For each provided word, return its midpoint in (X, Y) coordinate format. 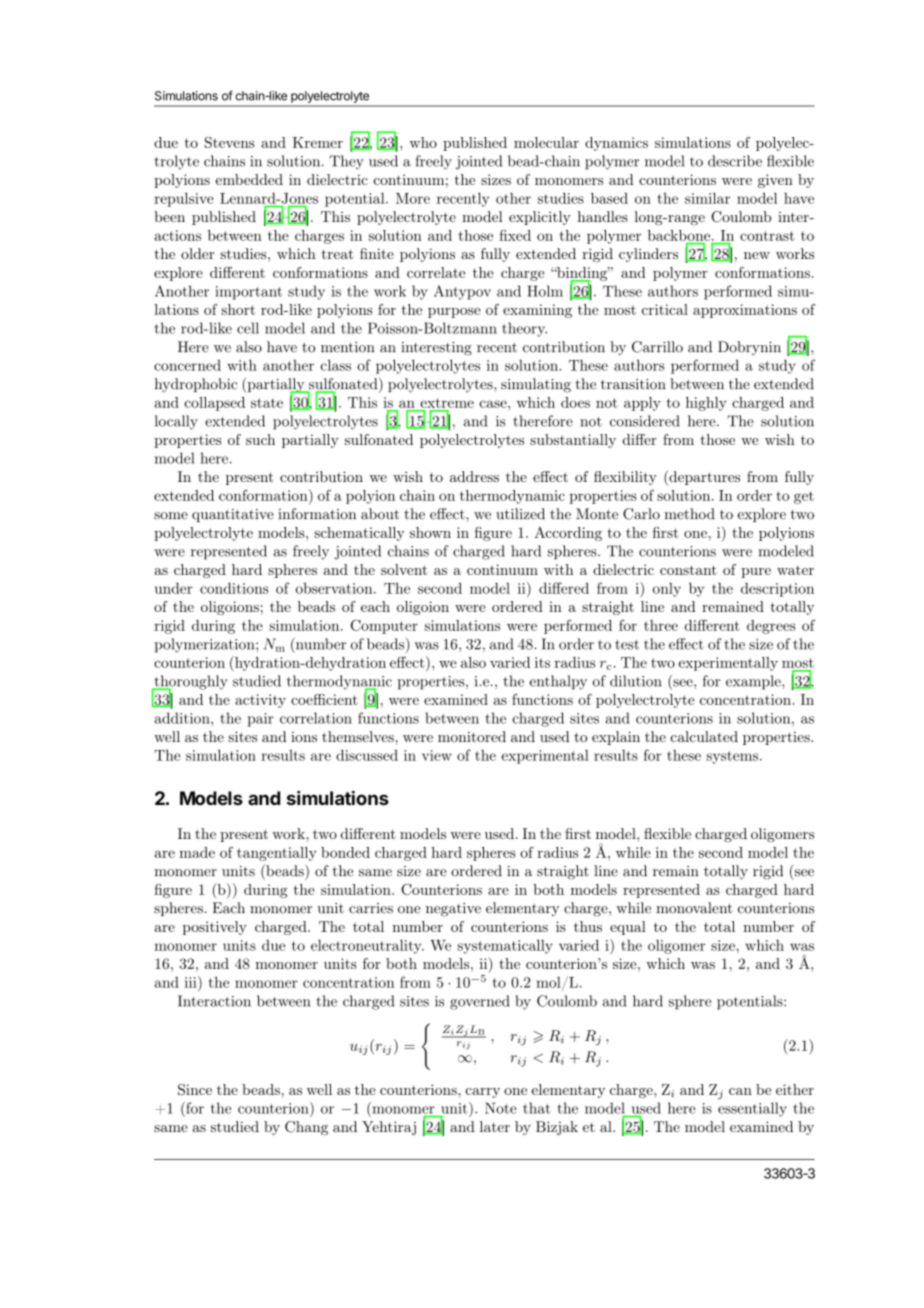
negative (453, 910)
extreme (447, 403)
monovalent (694, 908)
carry (482, 1093)
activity (260, 701)
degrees (771, 627)
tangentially (277, 854)
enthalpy (558, 682)
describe (735, 161)
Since (195, 1089)
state (267, 403)
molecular (546, 142)
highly (706, 404)
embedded (249, 179)
